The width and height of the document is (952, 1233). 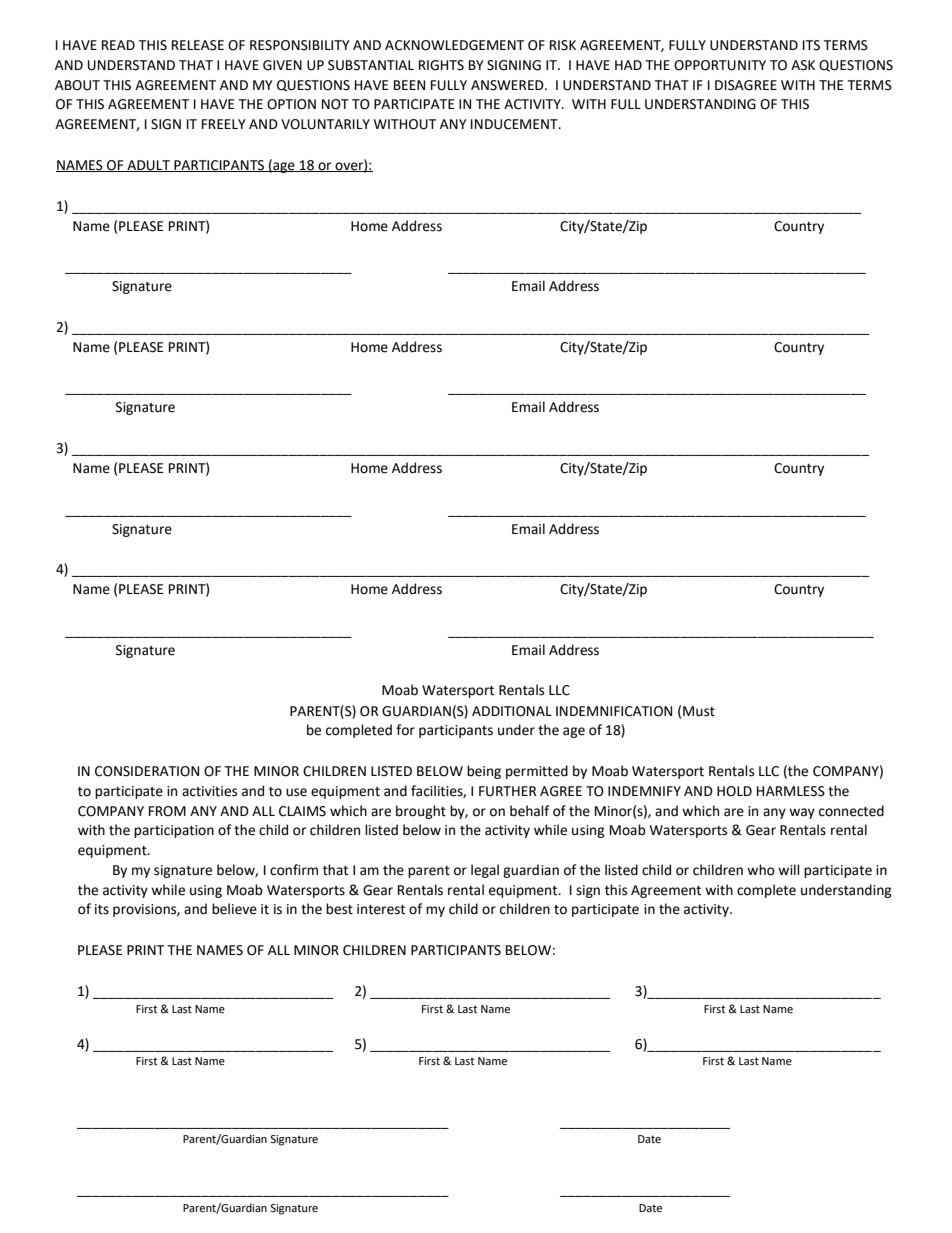 I want to click on ADULT, so click(x=148, y=166).
